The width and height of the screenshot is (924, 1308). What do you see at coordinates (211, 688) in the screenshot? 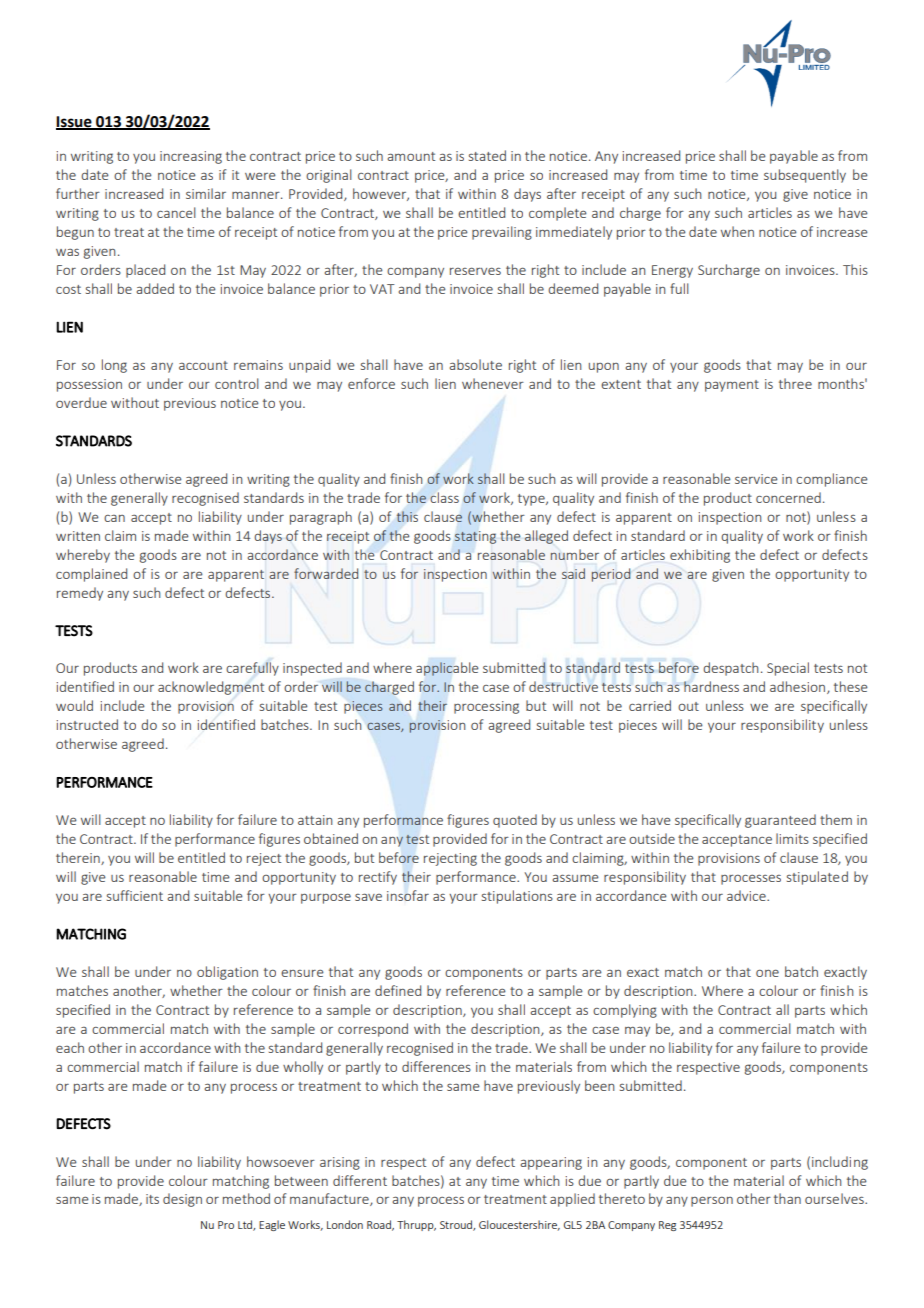
I see `acknowledgment` at bounding box center [211, 688].
